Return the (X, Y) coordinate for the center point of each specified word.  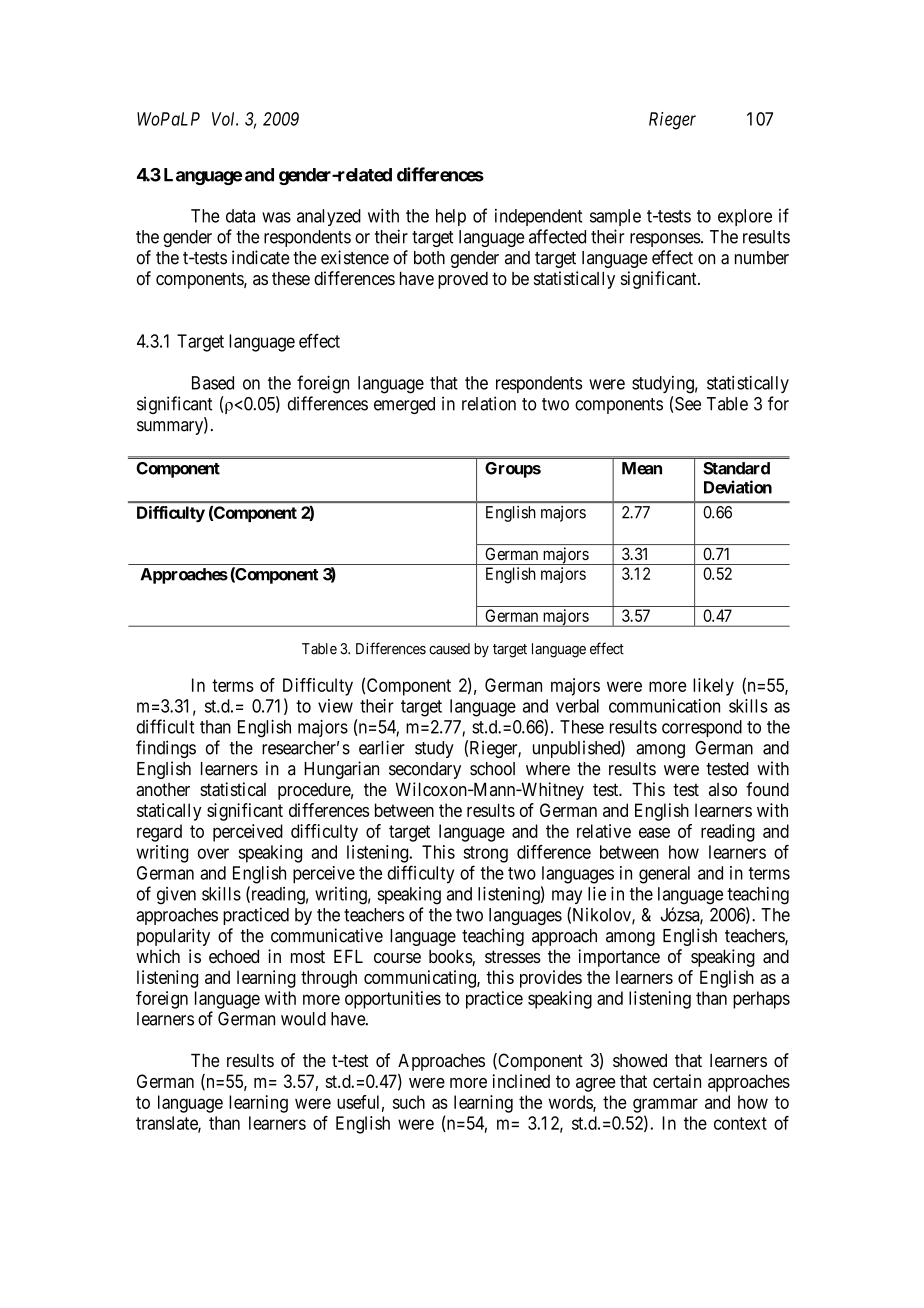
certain (677, 1081)
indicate (260, 257)
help (451, 217)
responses (665, 240)
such (409, 1102)
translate (167, 1124)
